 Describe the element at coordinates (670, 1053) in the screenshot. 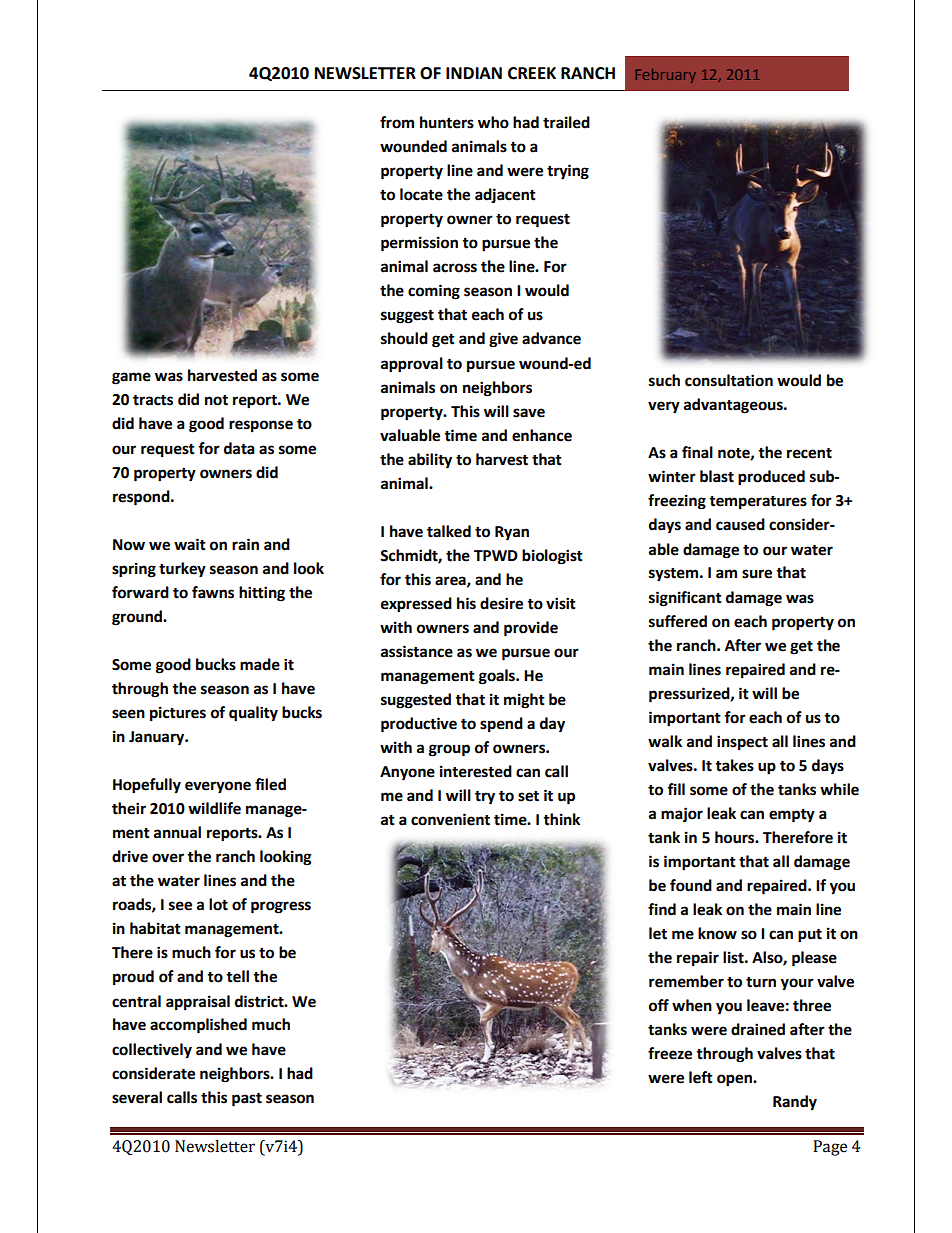

I see `freeze` at that location.
